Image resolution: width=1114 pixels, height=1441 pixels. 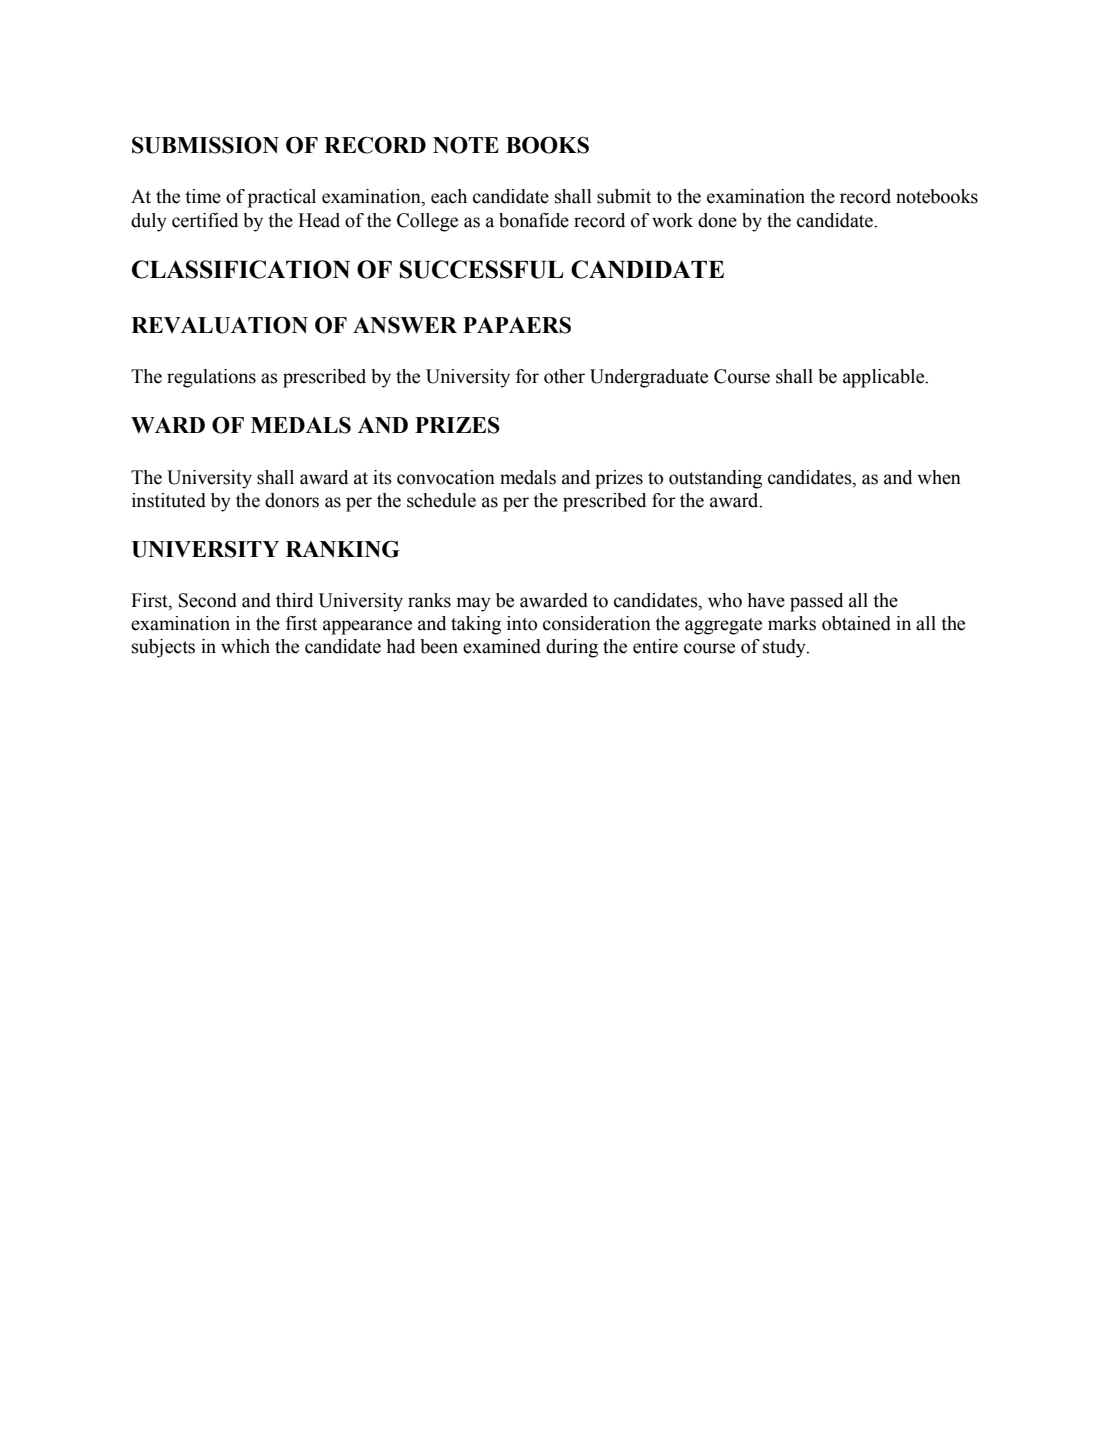 What do you see at coordinates (564, 376) in the page?
I see `other` at bounding box center [564, 376].
